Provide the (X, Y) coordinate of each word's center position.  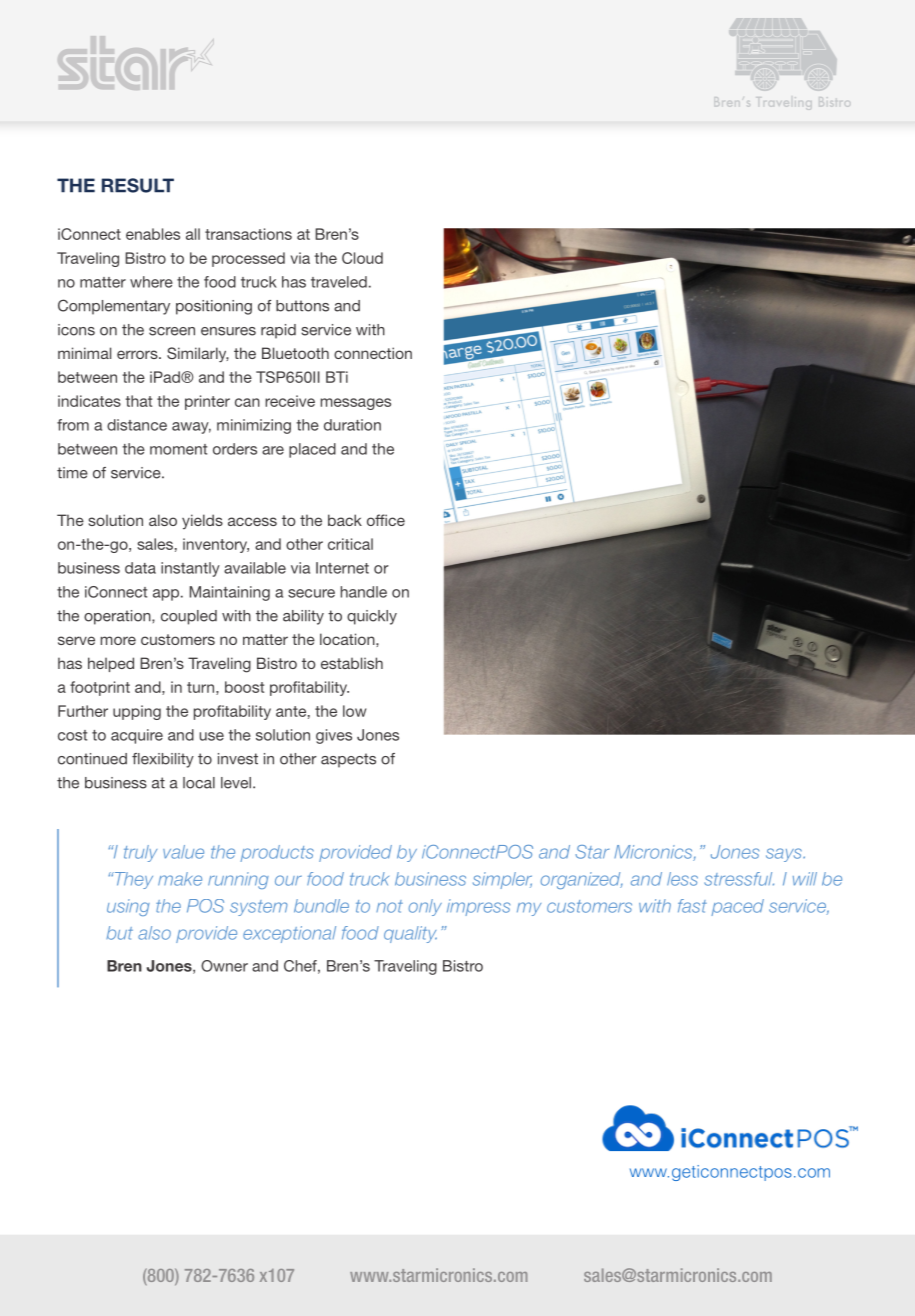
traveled (339, 282)
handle (364, 592)
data (140, 568)
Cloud (362, 258)
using (128, 907)
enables (153, 234)
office (386, 520)
